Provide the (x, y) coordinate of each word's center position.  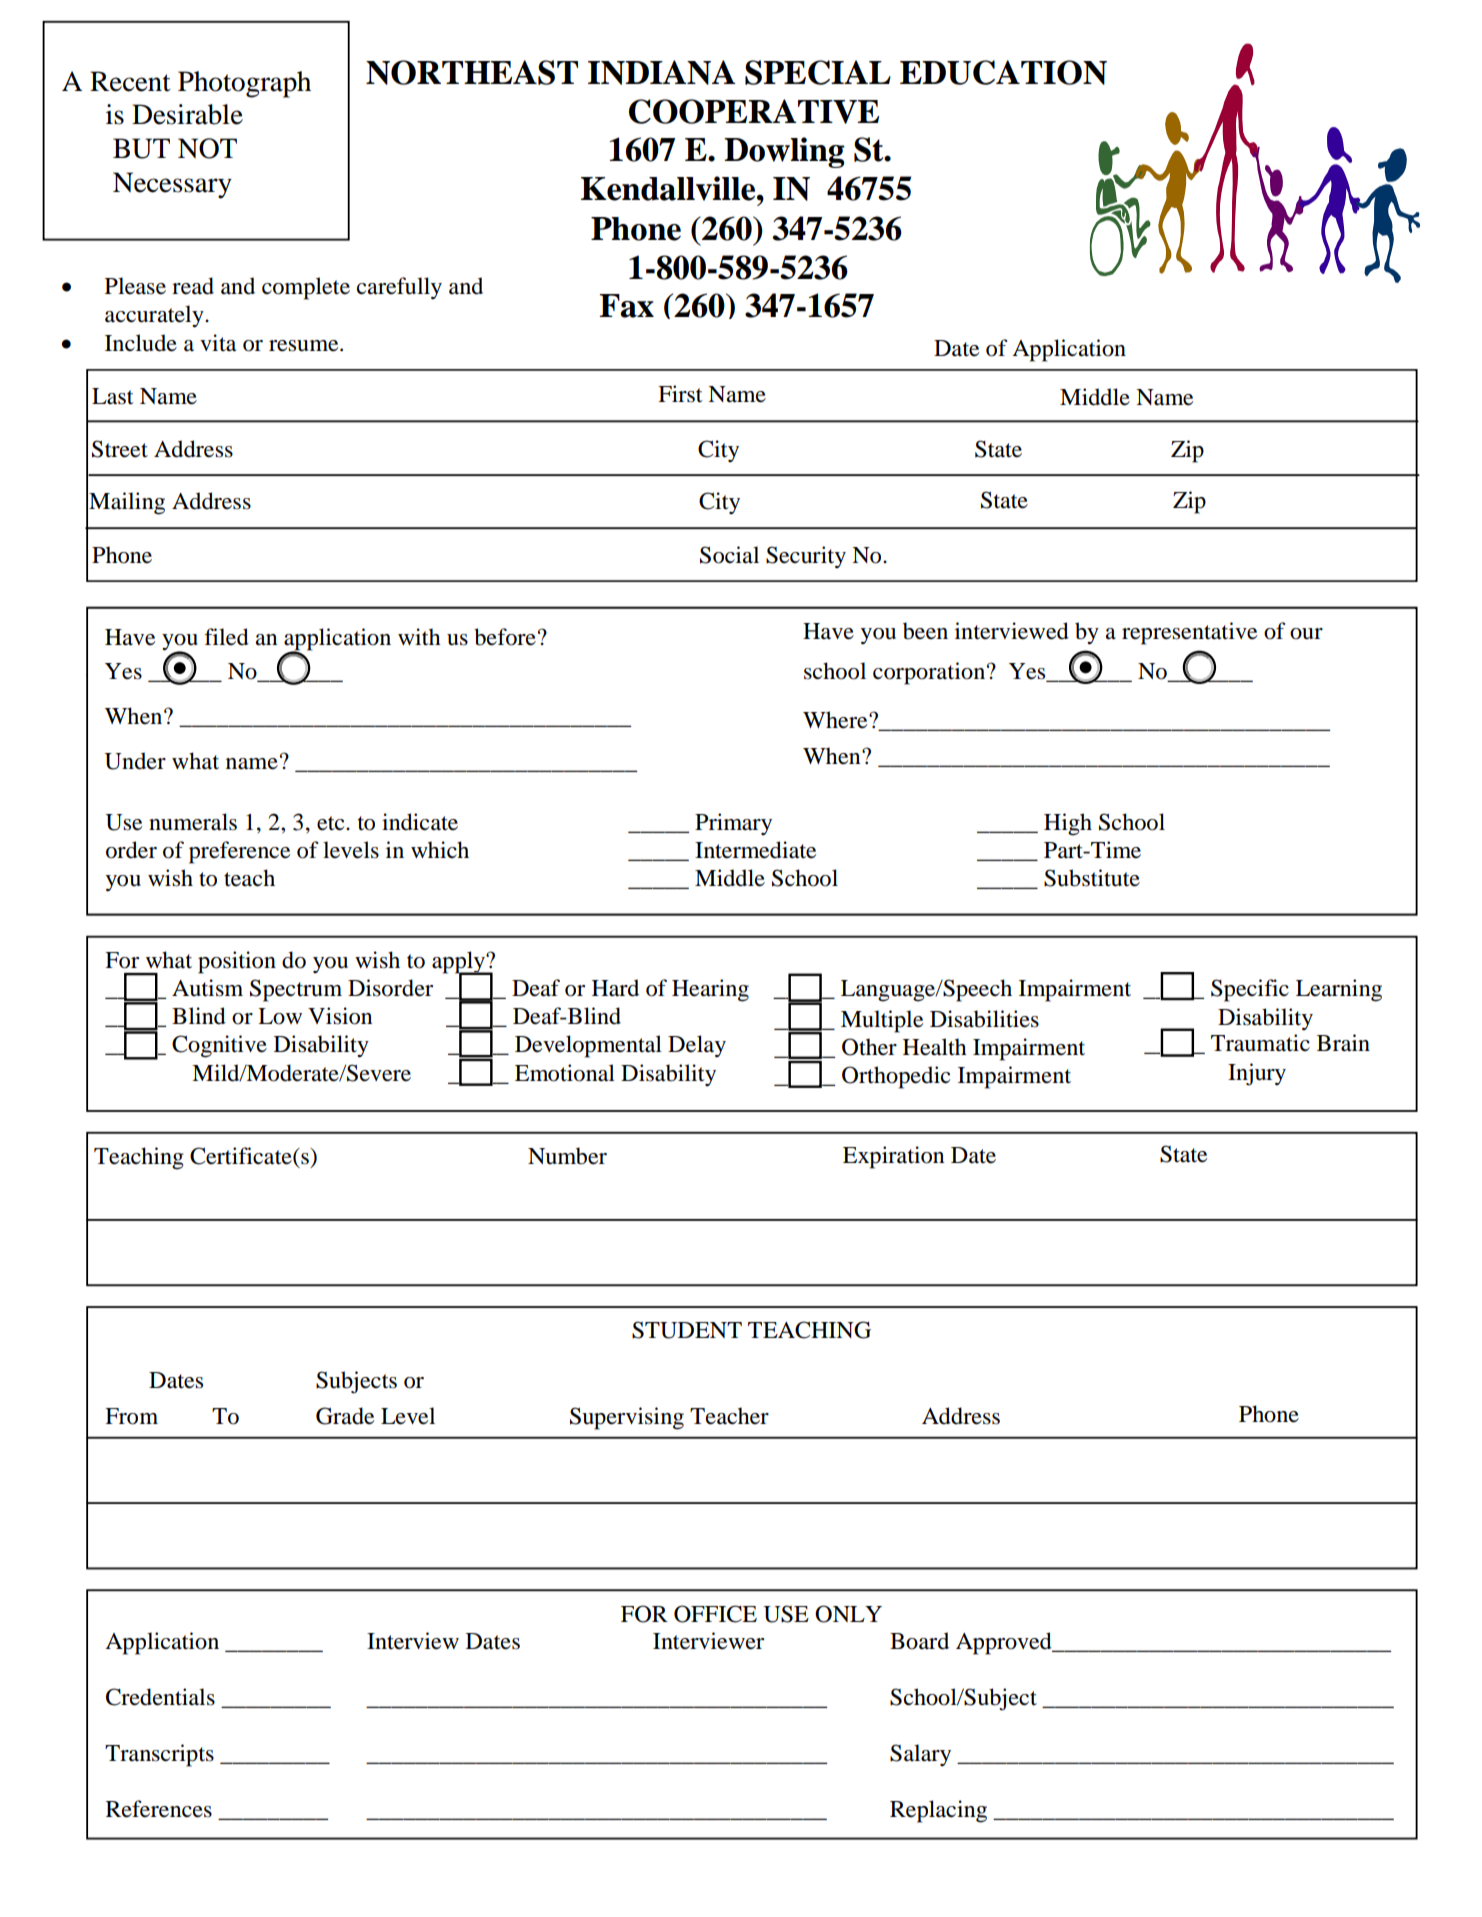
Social (729, 555)
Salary (920, 1755)
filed (226, 637)
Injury (1257, 1074)
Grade (345, 1416)
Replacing (938, 1811)
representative (1189, 633)
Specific (1250, 990)
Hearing (710, 990)
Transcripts (159, 1755)
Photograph (244, 84)
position (237, 962)
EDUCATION (1003, 72)
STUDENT (687, 1330)
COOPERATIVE (754, 111)
